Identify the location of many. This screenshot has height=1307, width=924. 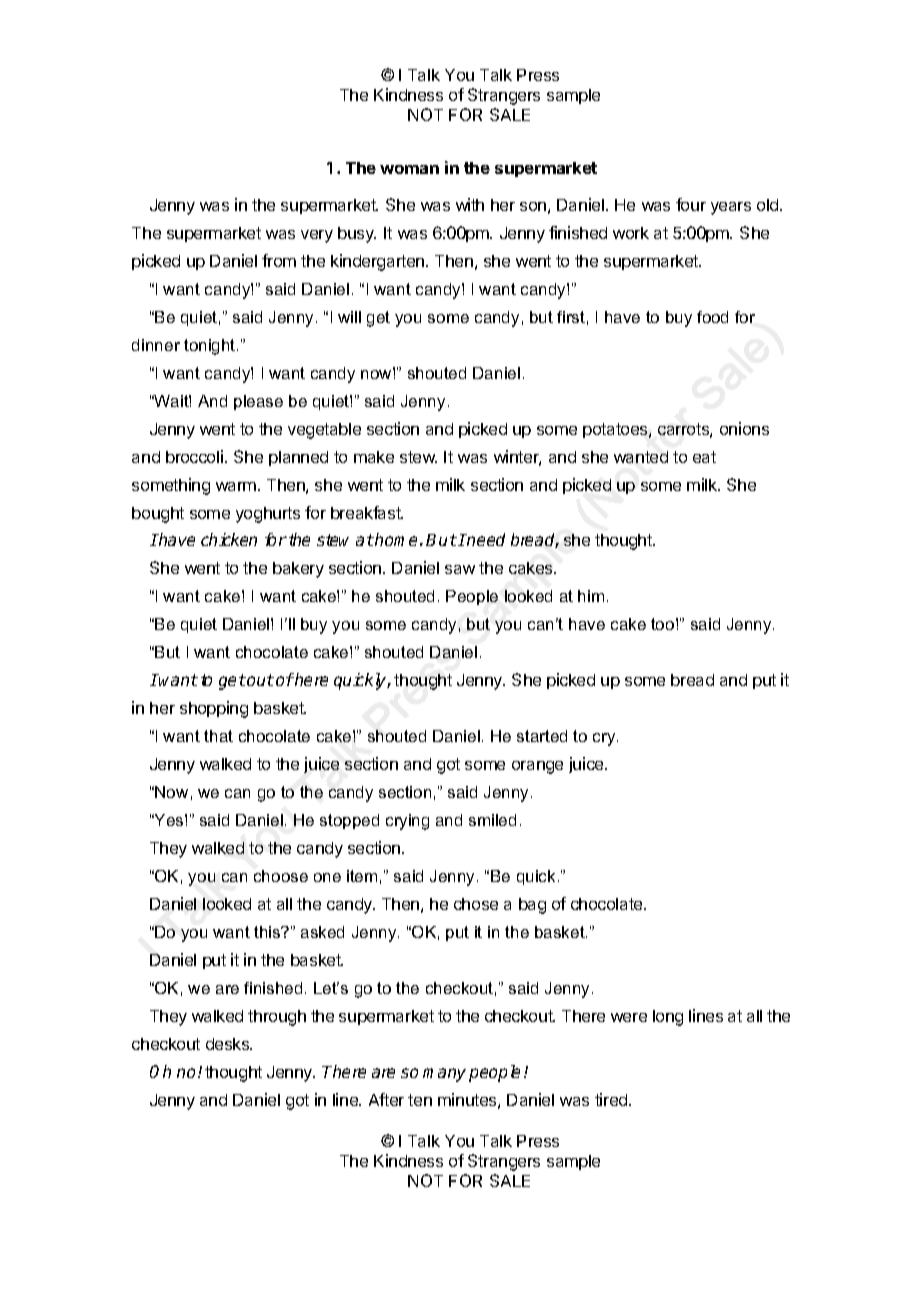
(444, 1075).
